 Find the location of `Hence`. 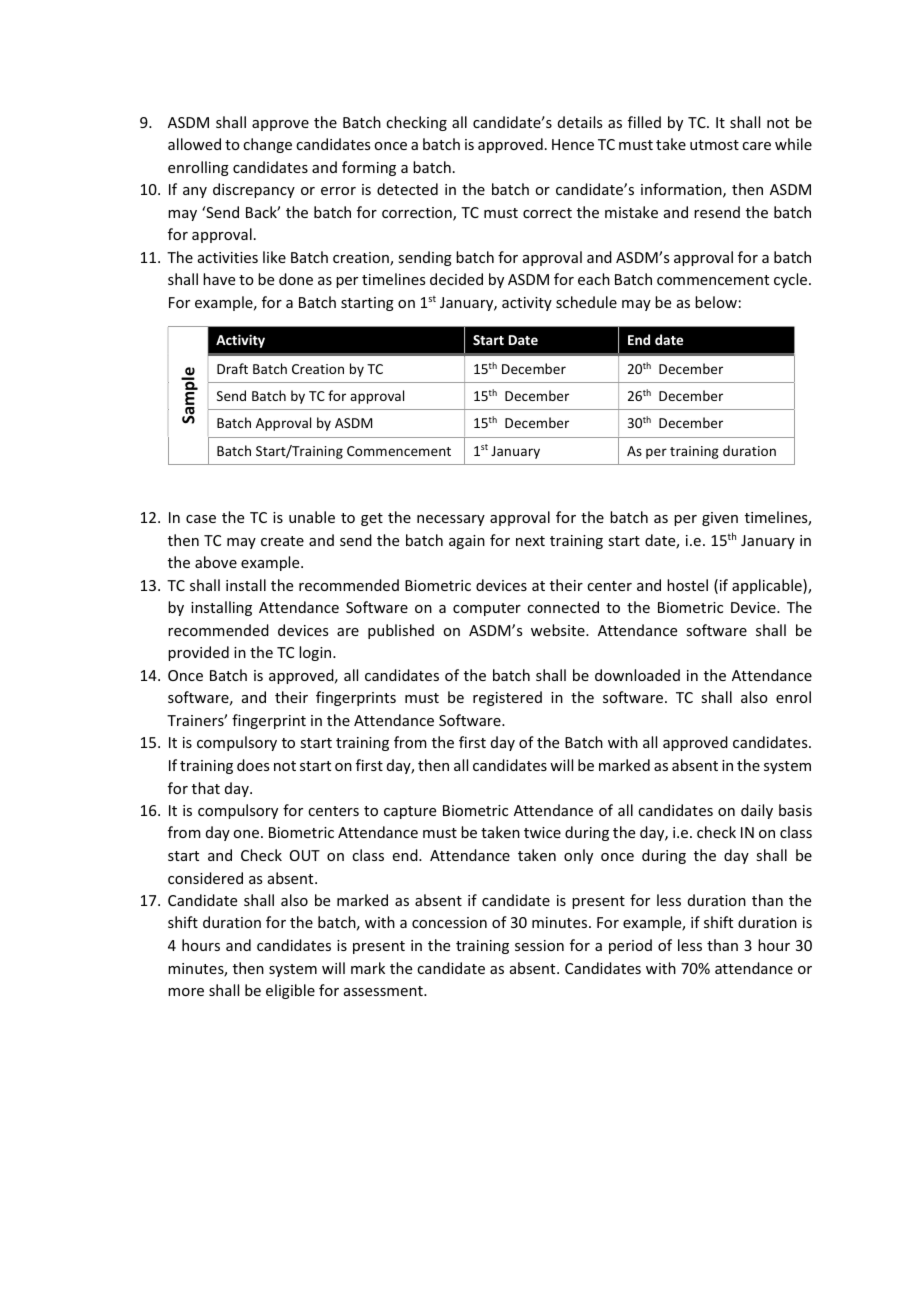

Hence is located at coordinates (573, 144).
